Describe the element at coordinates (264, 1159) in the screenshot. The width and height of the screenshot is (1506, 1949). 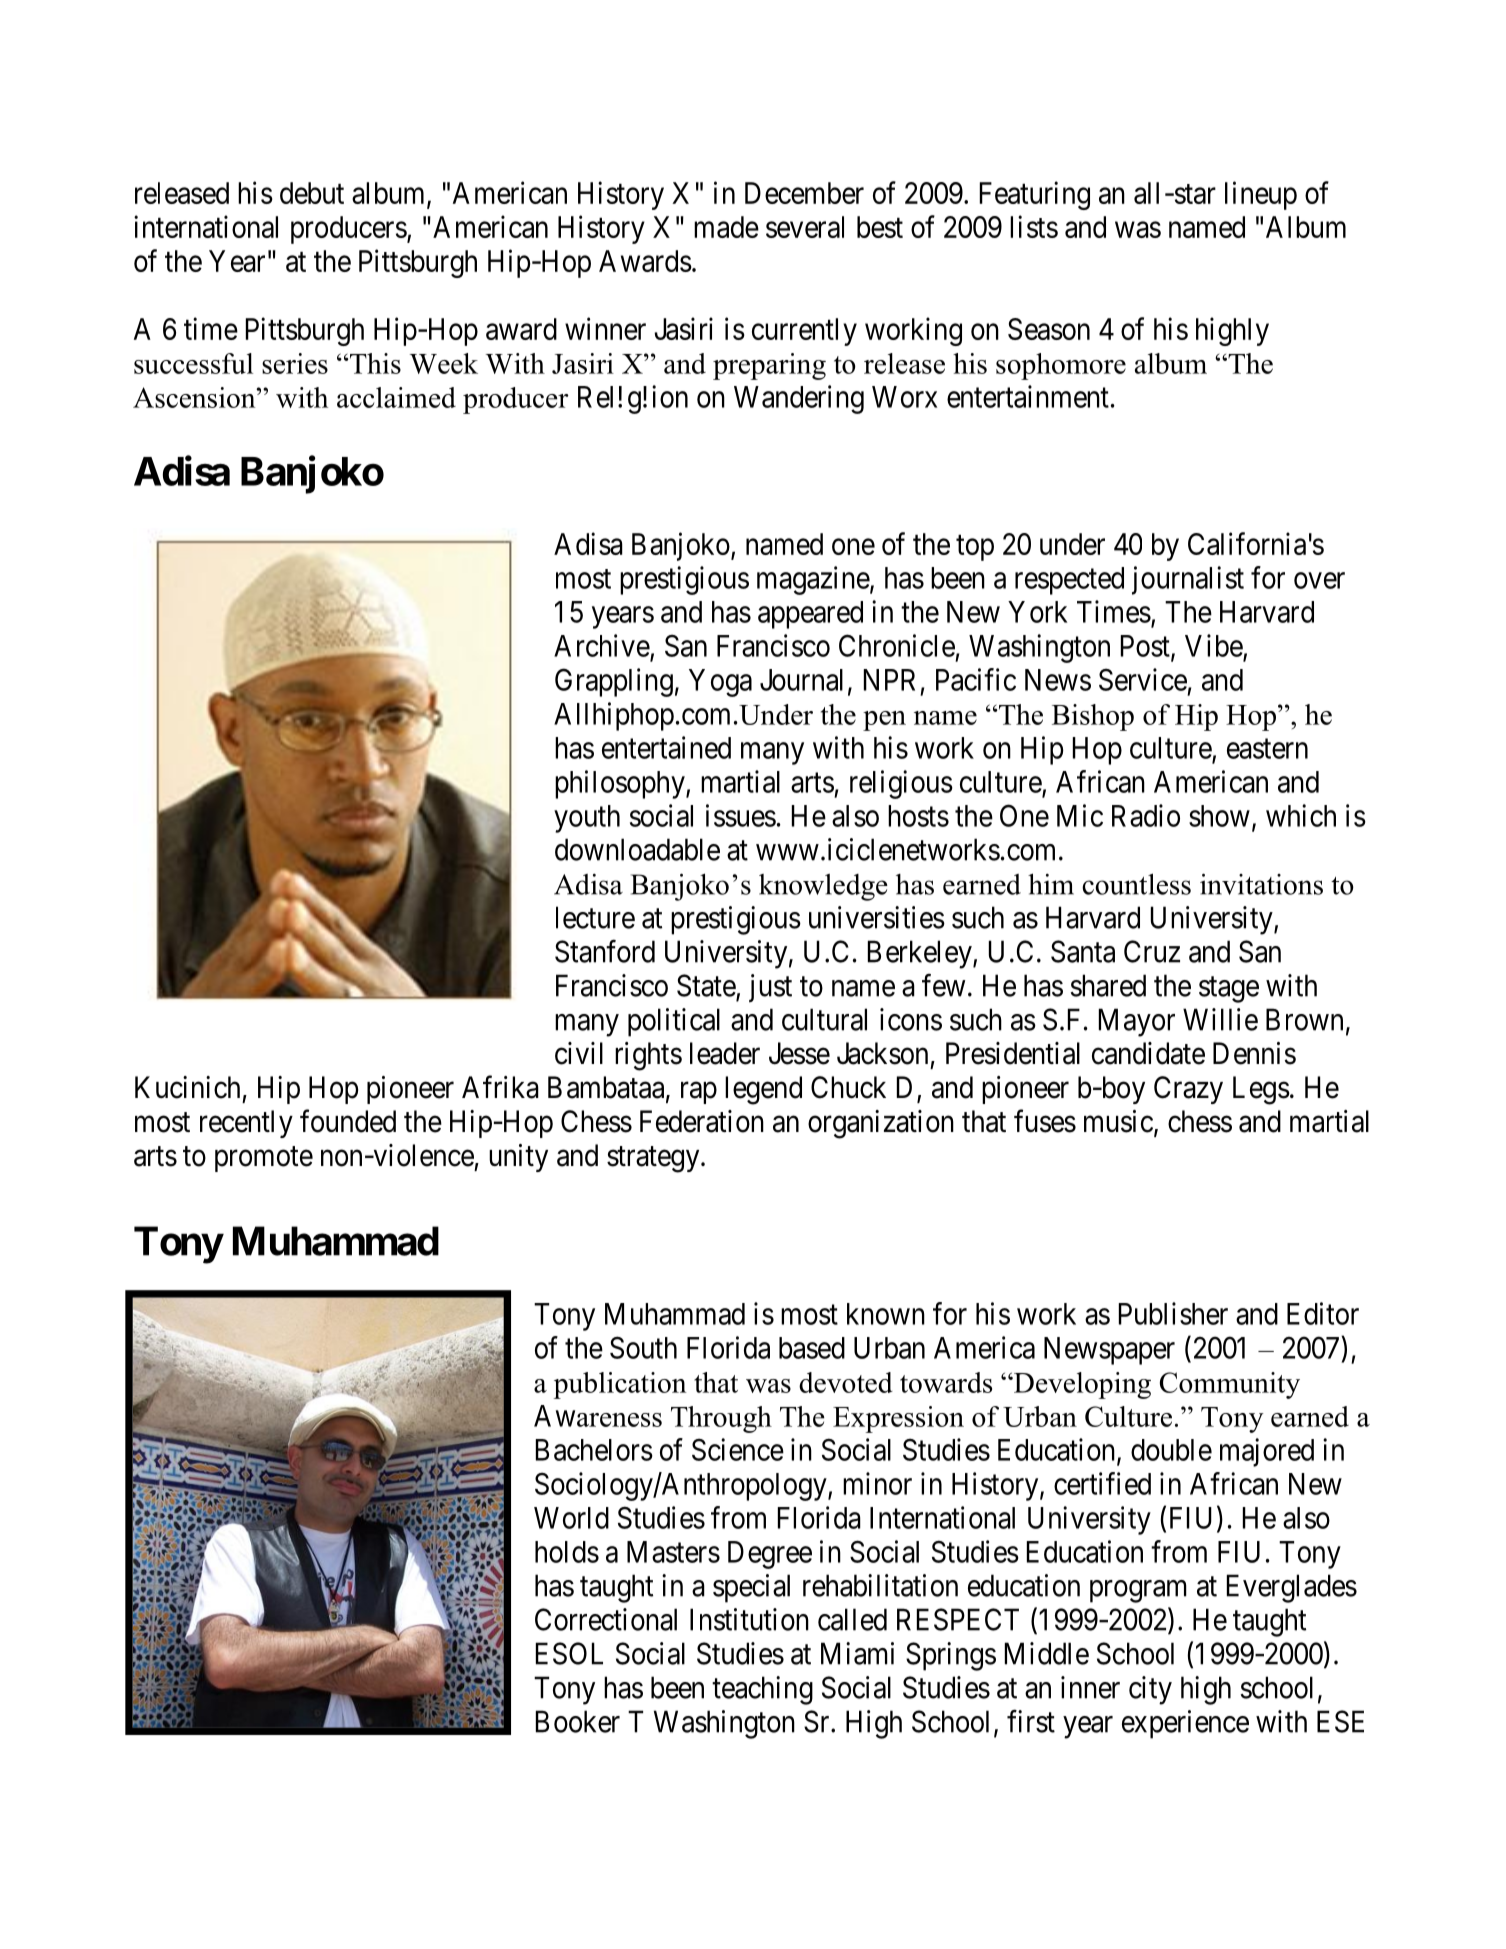
I see `promote` at that location.
